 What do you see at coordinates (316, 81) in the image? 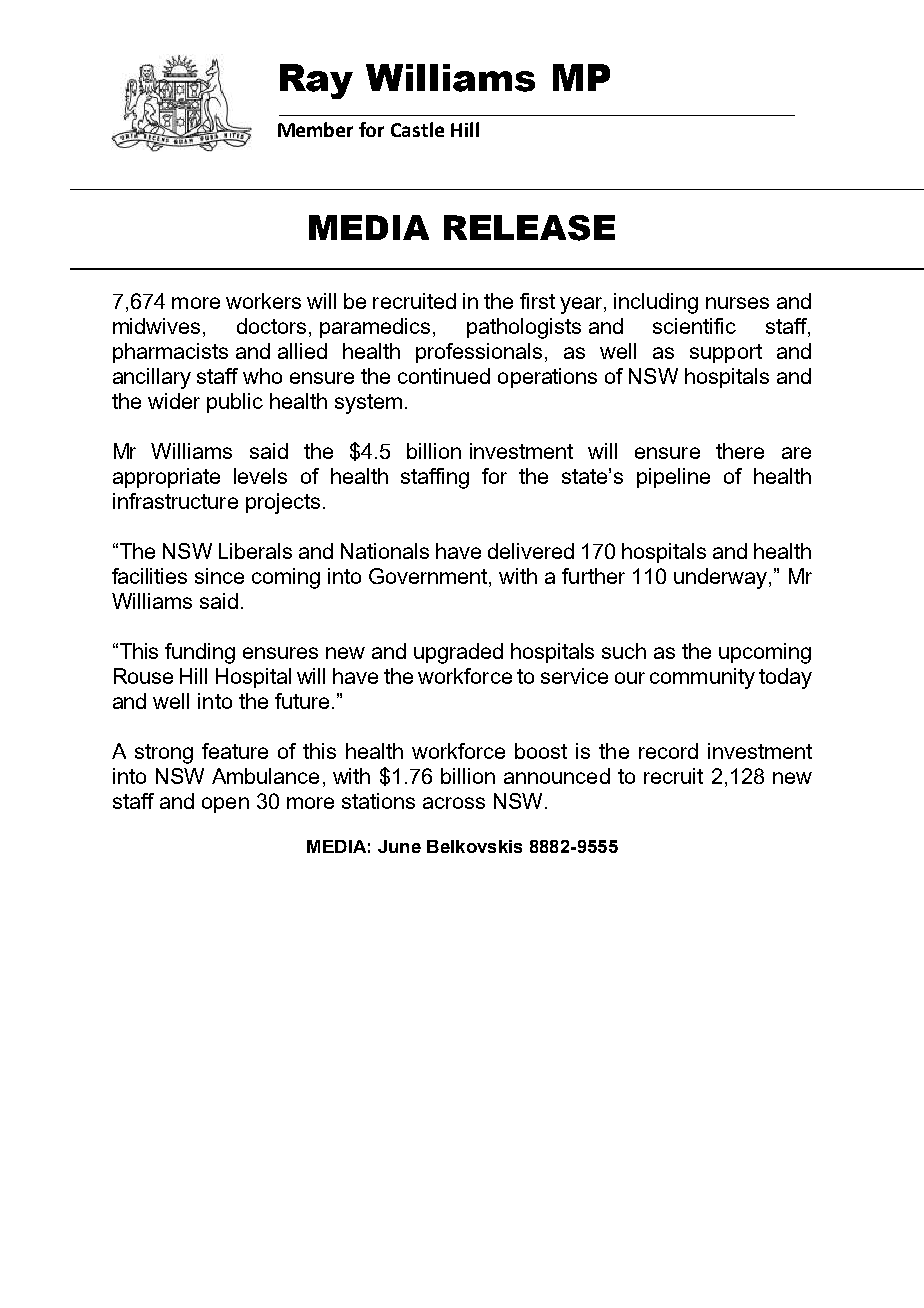
I see `Ray` at bounding box center [316, 81].
